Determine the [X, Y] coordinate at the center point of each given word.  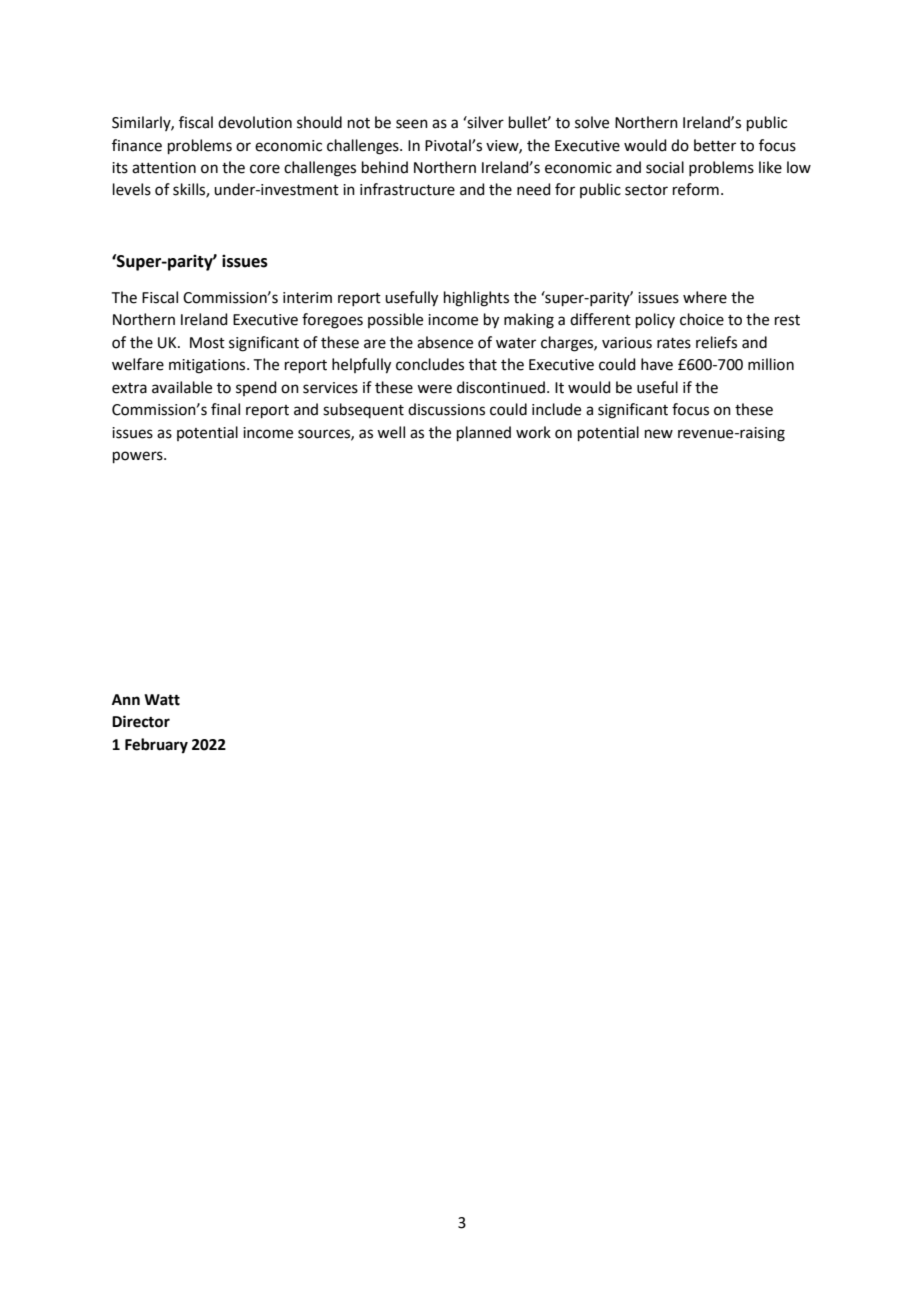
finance [137, 145]
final [225, 409]
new [659, 434]
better [715, 145]
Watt [162, 700]
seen [412, 124]
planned [484, 433]
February [156, 746]
